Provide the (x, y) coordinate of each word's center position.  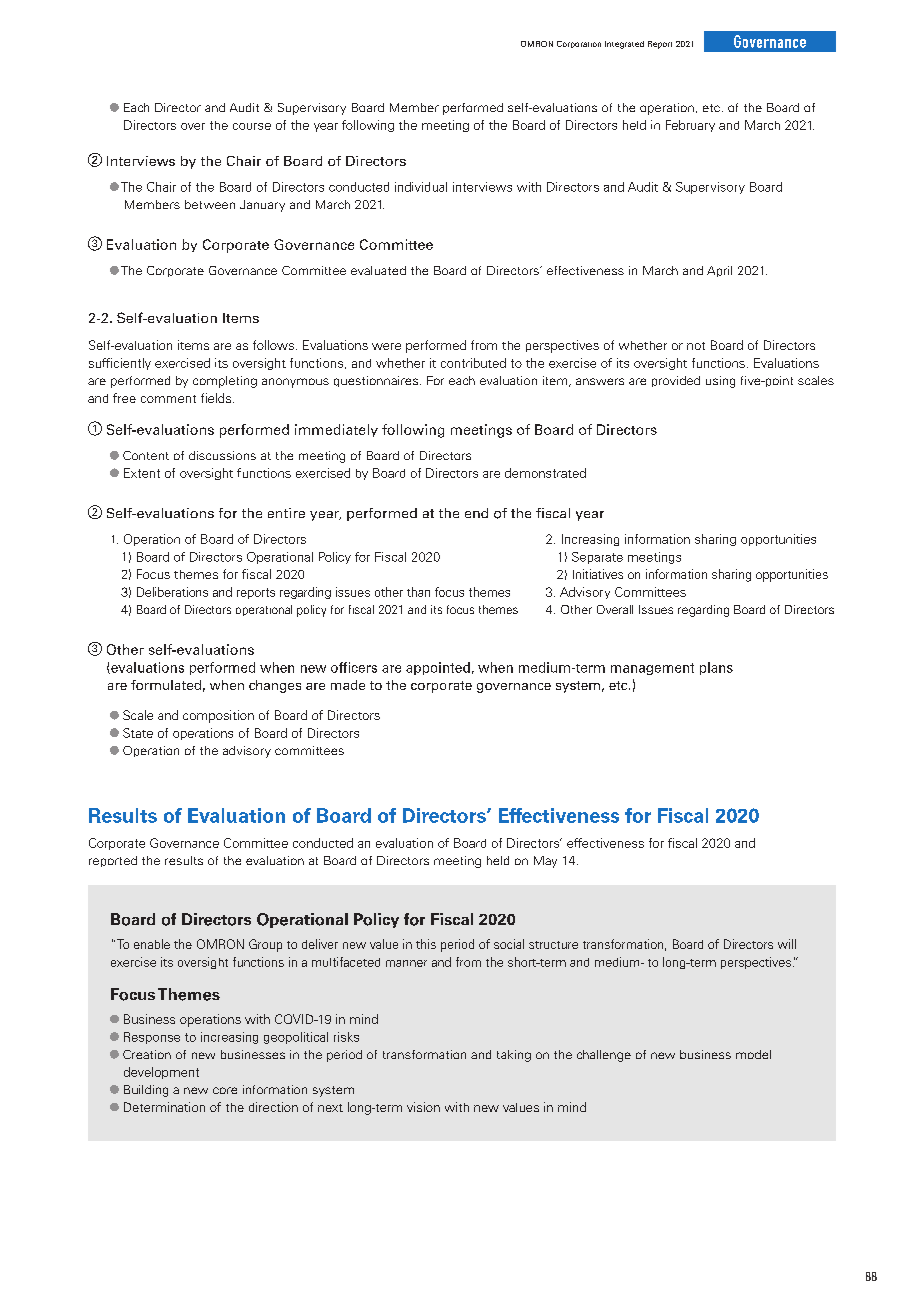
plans (716, 668)
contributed (473, 363)
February (690, 126)
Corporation (579, 44)
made (348, 685)
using (720, 382)
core (225, 1090)
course (252, 126)
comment (168, 399)
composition (218, 716)
